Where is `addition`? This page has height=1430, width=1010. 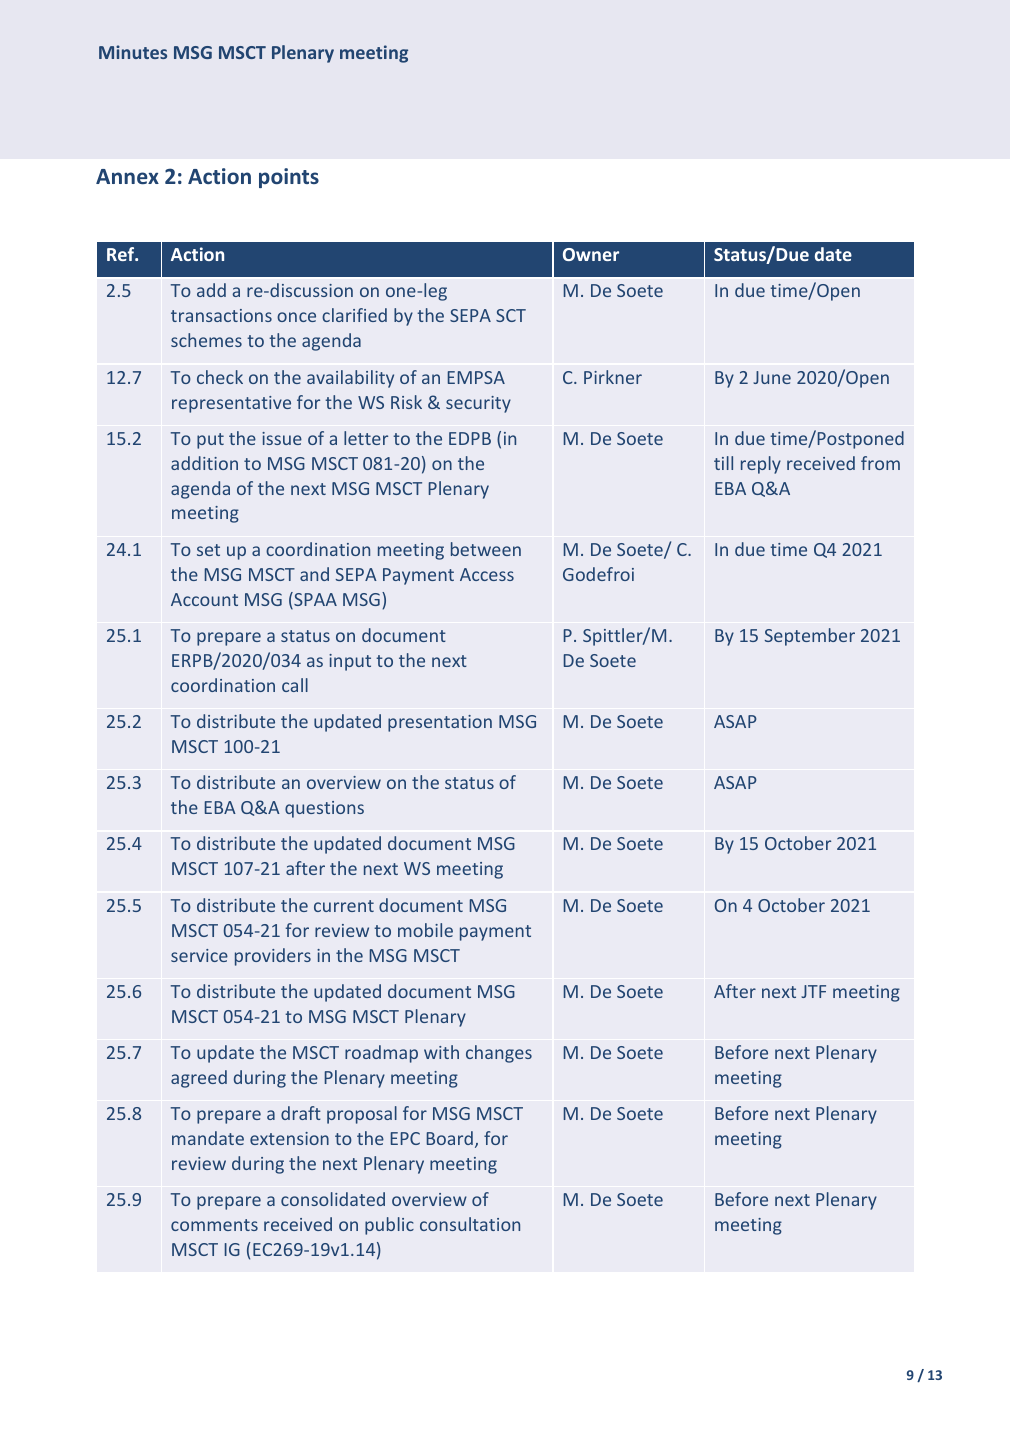
addition is located at coordinates (204, 463).
